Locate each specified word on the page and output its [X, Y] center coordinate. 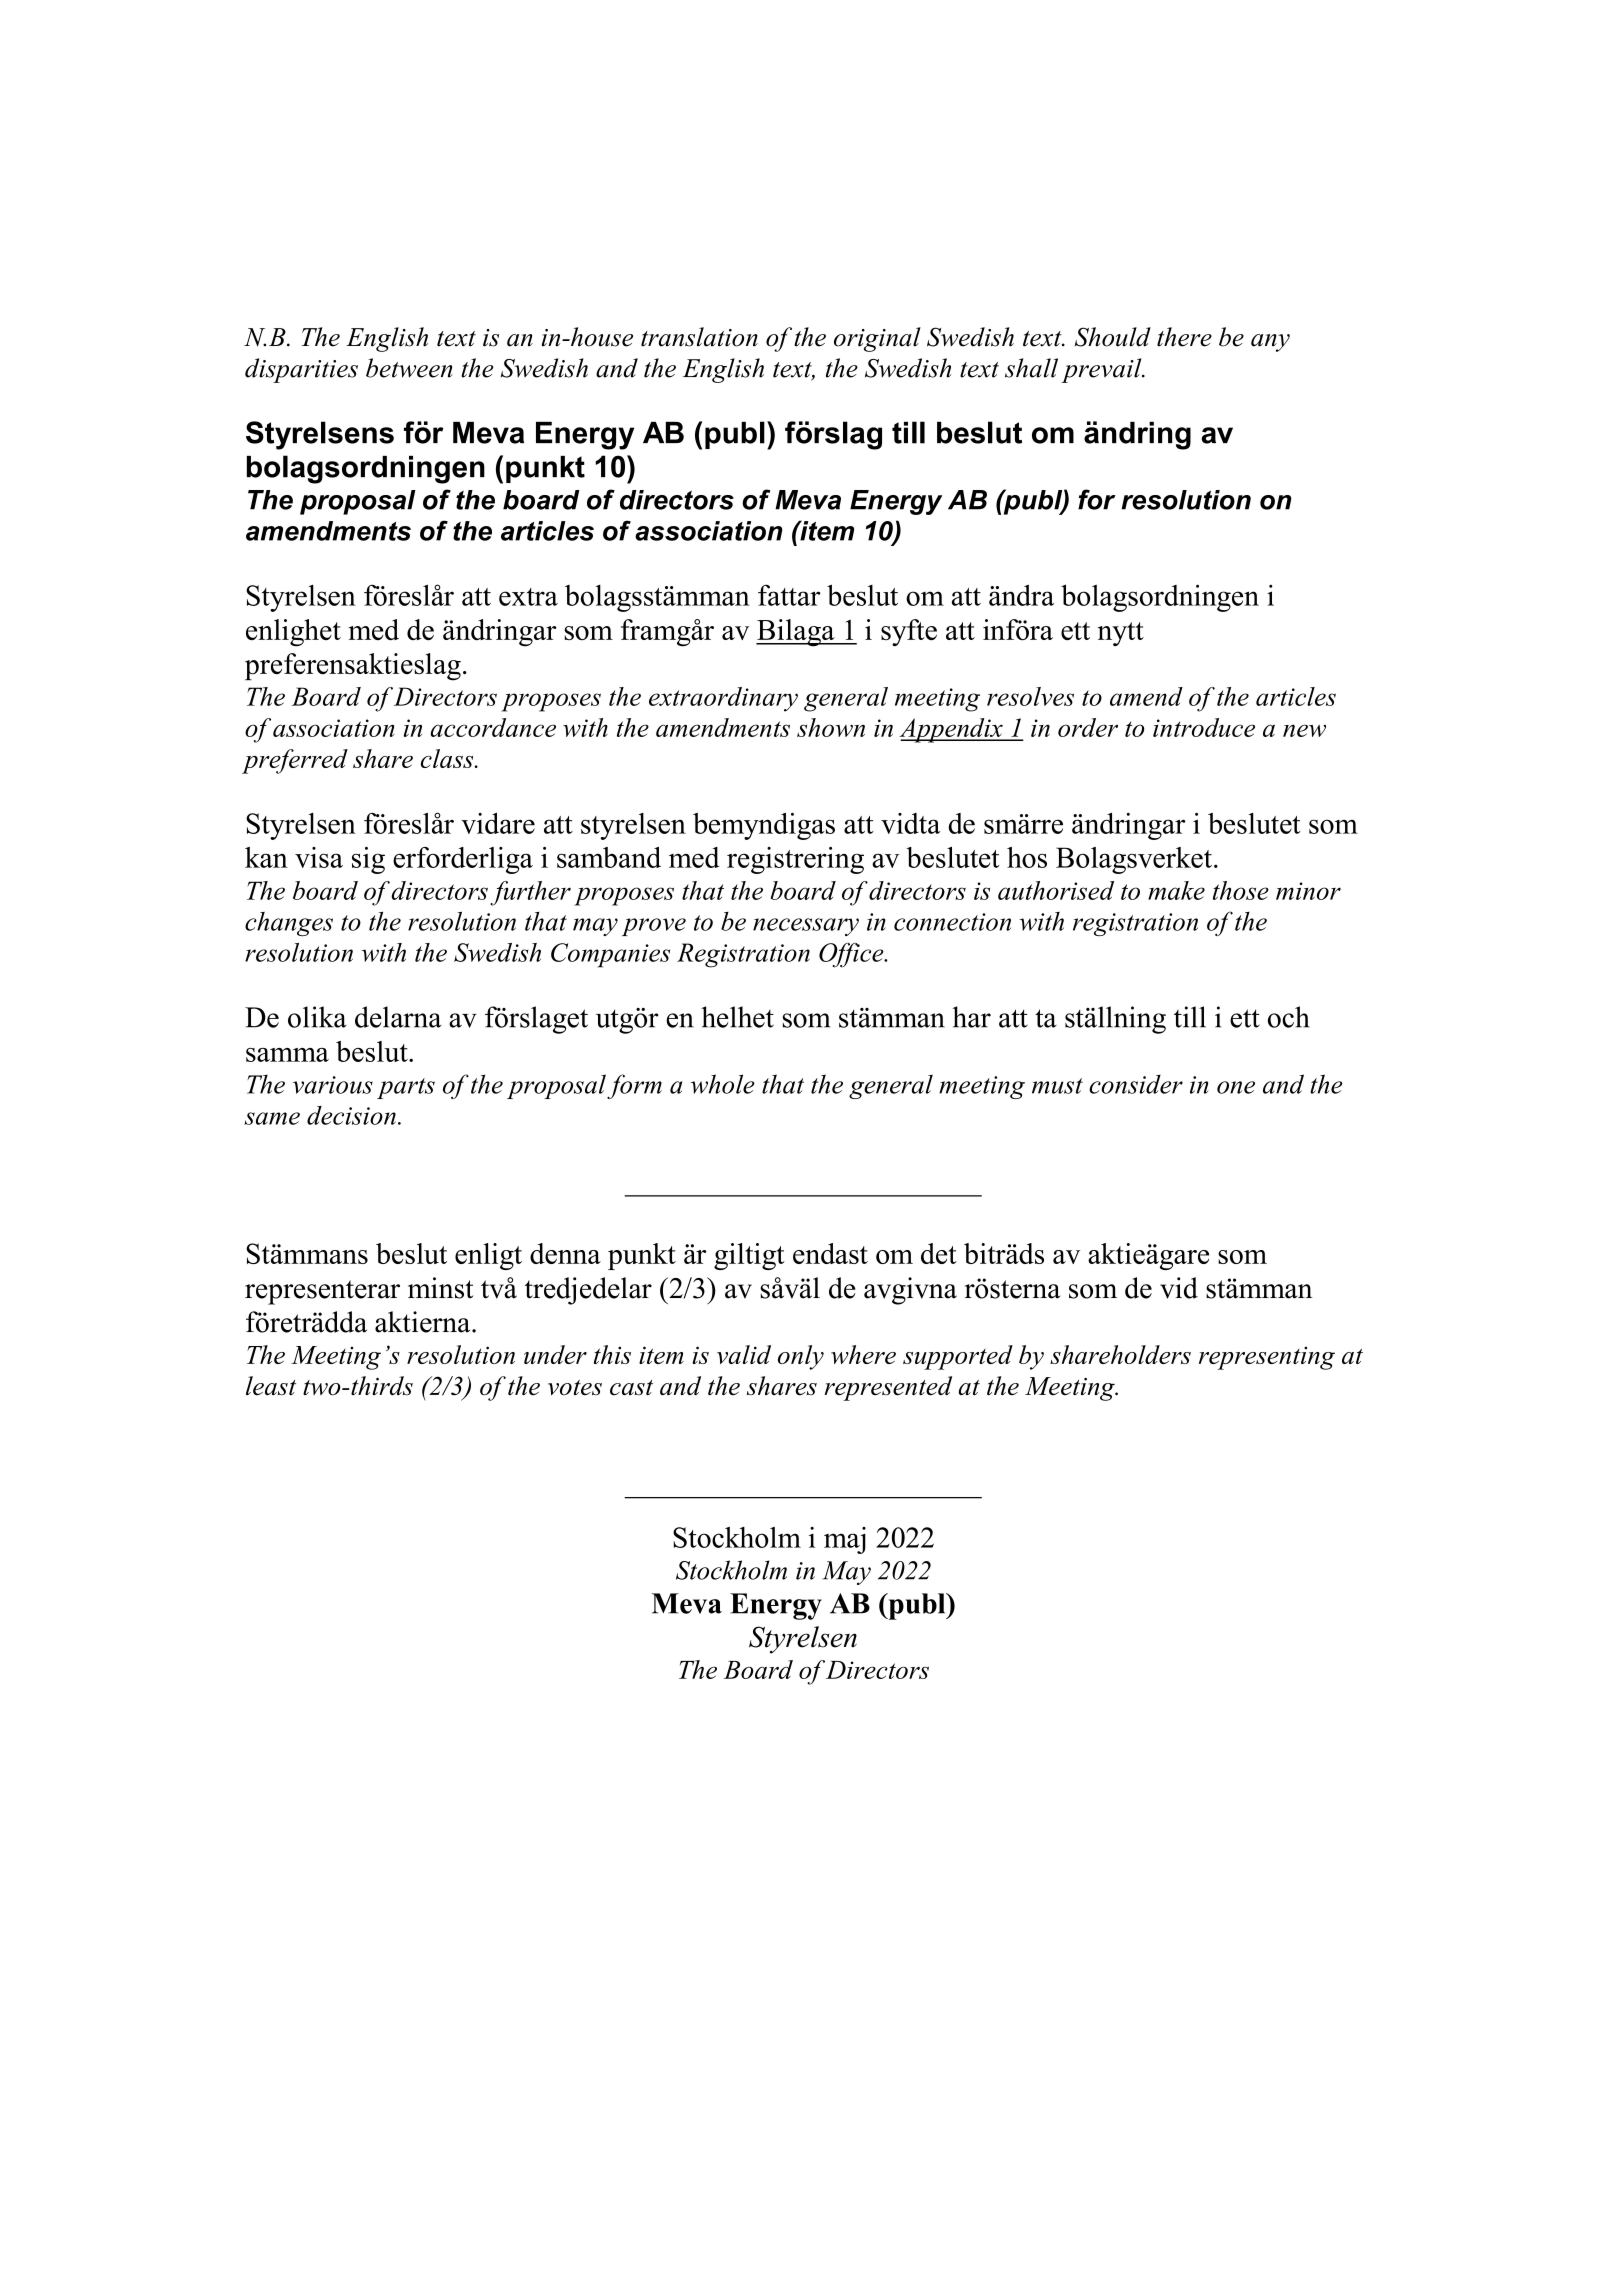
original [877, 339]
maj [845, 1540]
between [409, 368]
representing [1267, 1358]
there [1184, 337]
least [271, 1386]
